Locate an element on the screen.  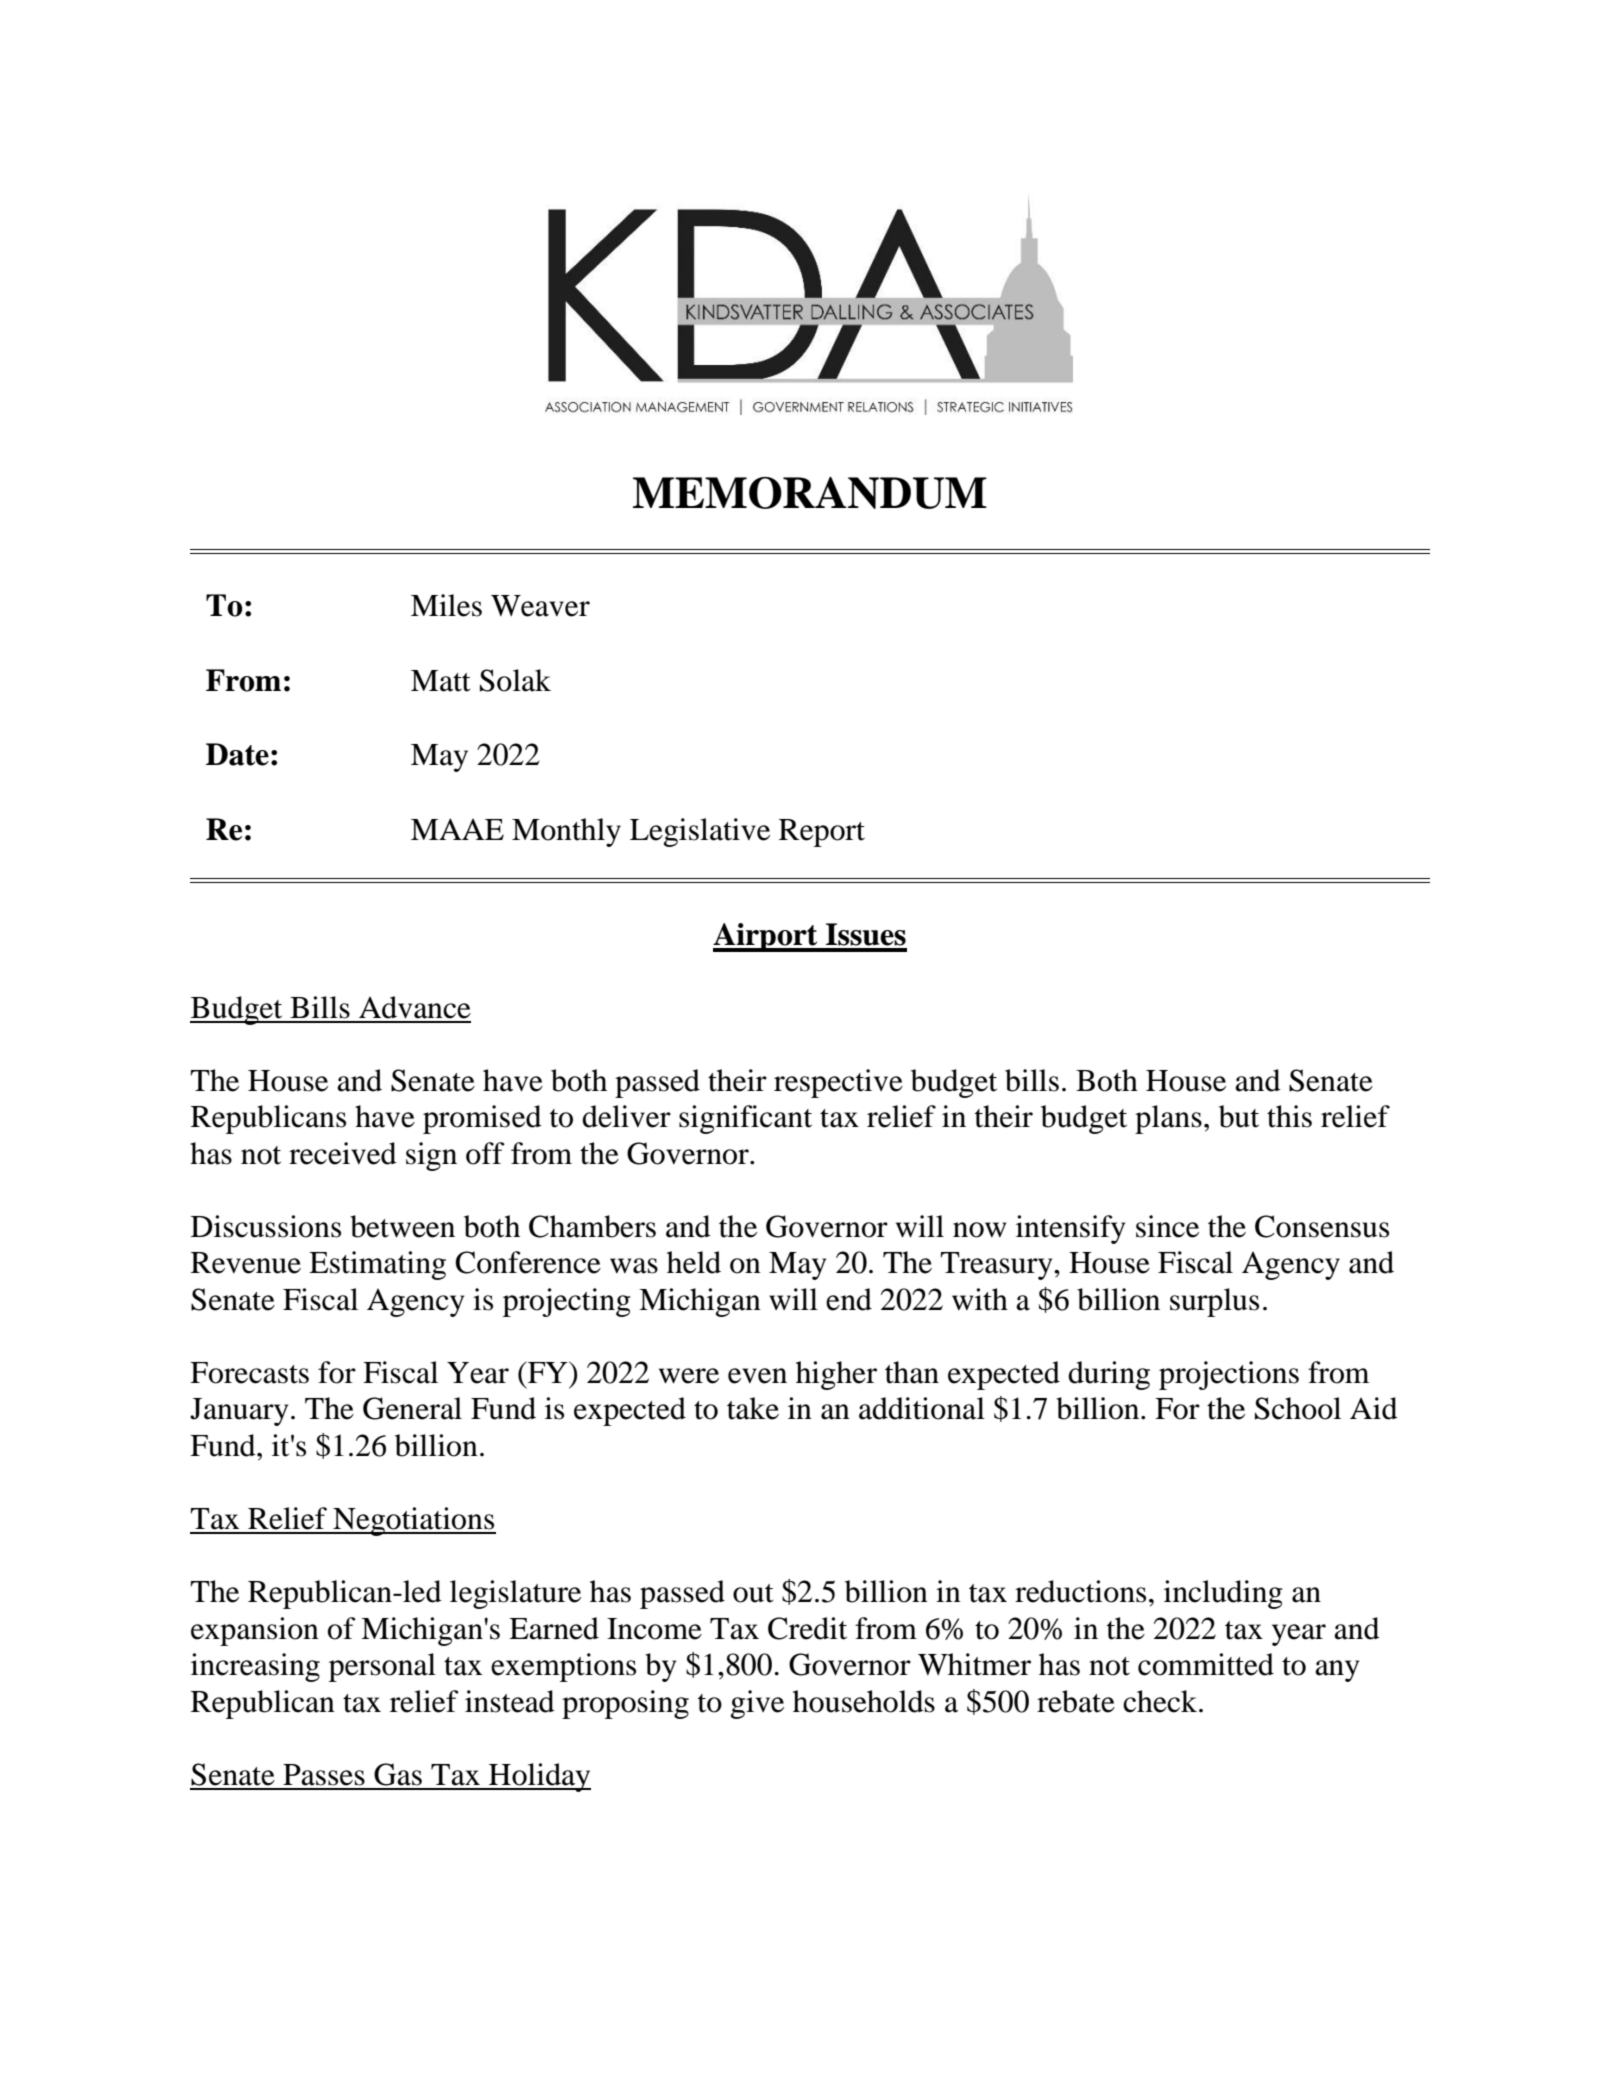
Miles is located at coordinates (446, 605).
